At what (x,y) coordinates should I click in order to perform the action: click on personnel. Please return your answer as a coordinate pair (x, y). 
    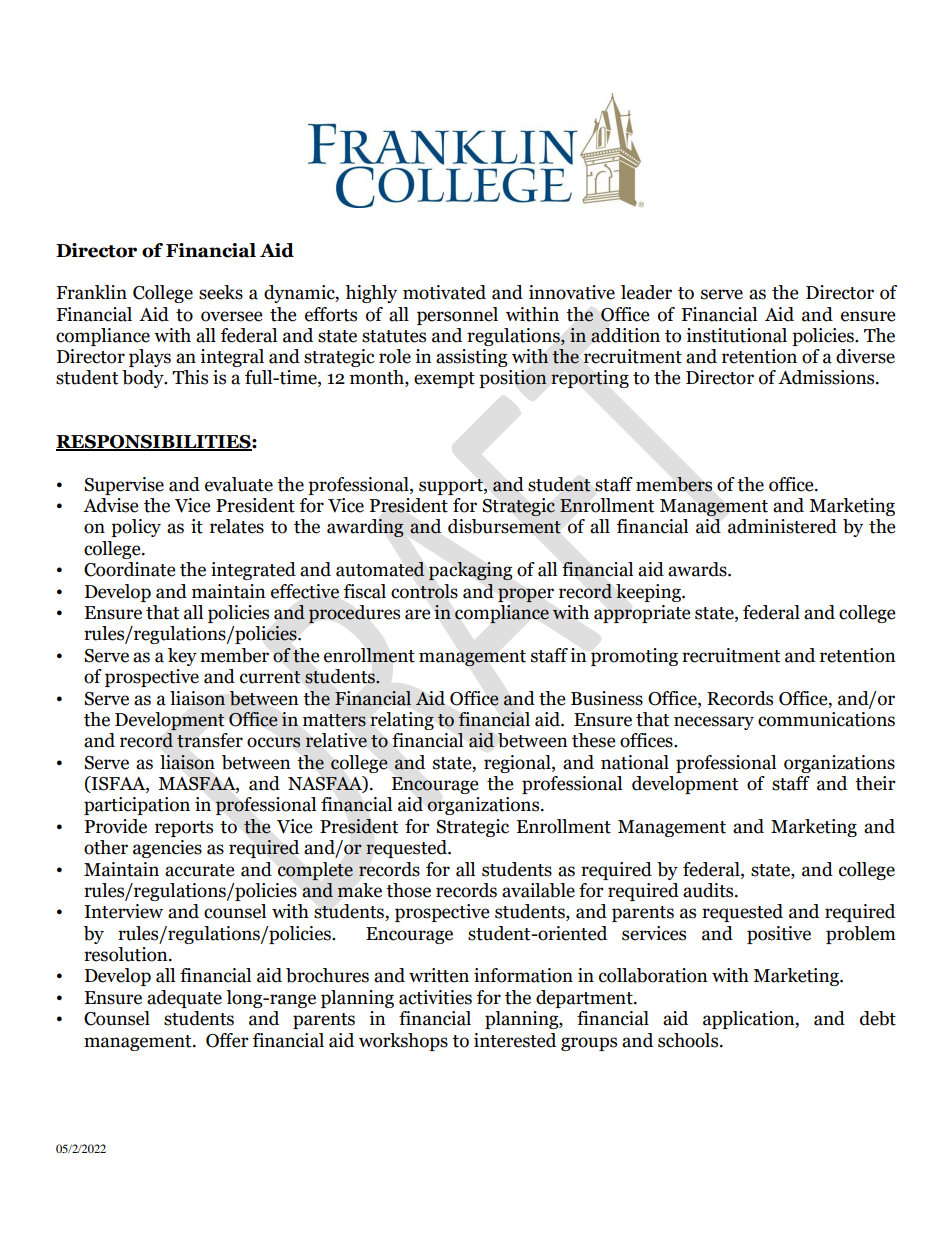
    Looking at the image, I should click on (457, 316).
